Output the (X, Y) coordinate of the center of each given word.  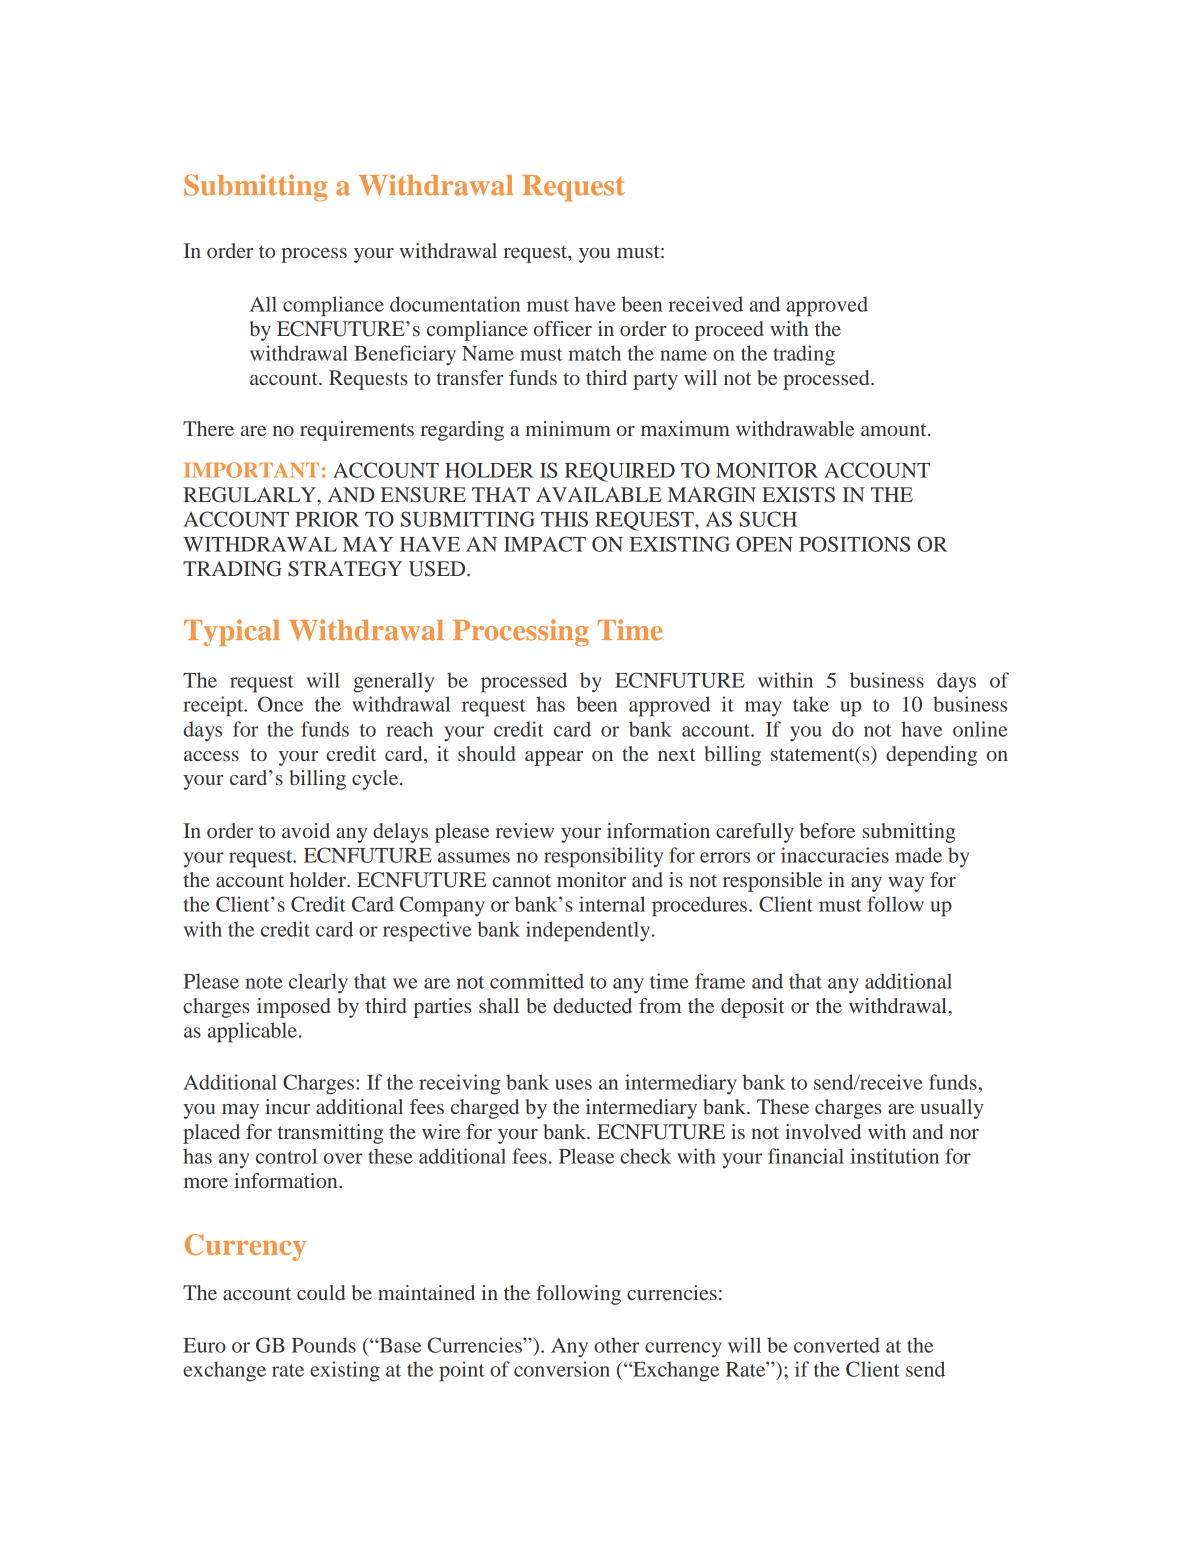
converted (837, 1345)
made (918, 855)
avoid (306, 830)
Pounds (324, 1345)
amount (895, 429)
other (616, 1345)
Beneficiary (405, 355)
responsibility (603, 857)
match (594, 353)
